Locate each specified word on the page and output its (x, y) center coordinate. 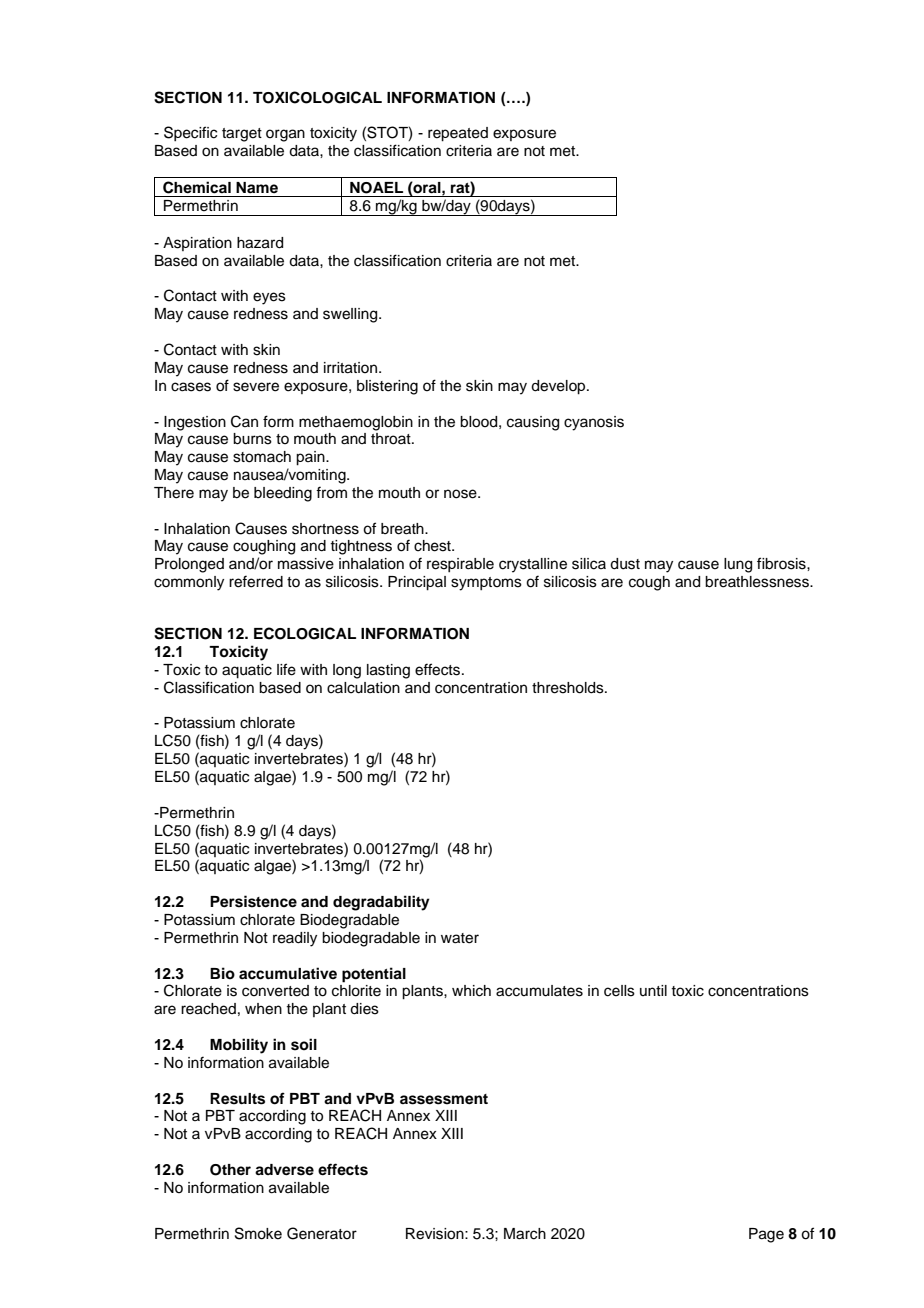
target (242, 135)
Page (766, 1235)
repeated (458, 134)
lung (738, 565)
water (460, 938)
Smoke (258, 1233)
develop (559, 387)
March (525, 1234)
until (653, 990)
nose (461, 494)
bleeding (283, 494)
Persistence (253, 901)
